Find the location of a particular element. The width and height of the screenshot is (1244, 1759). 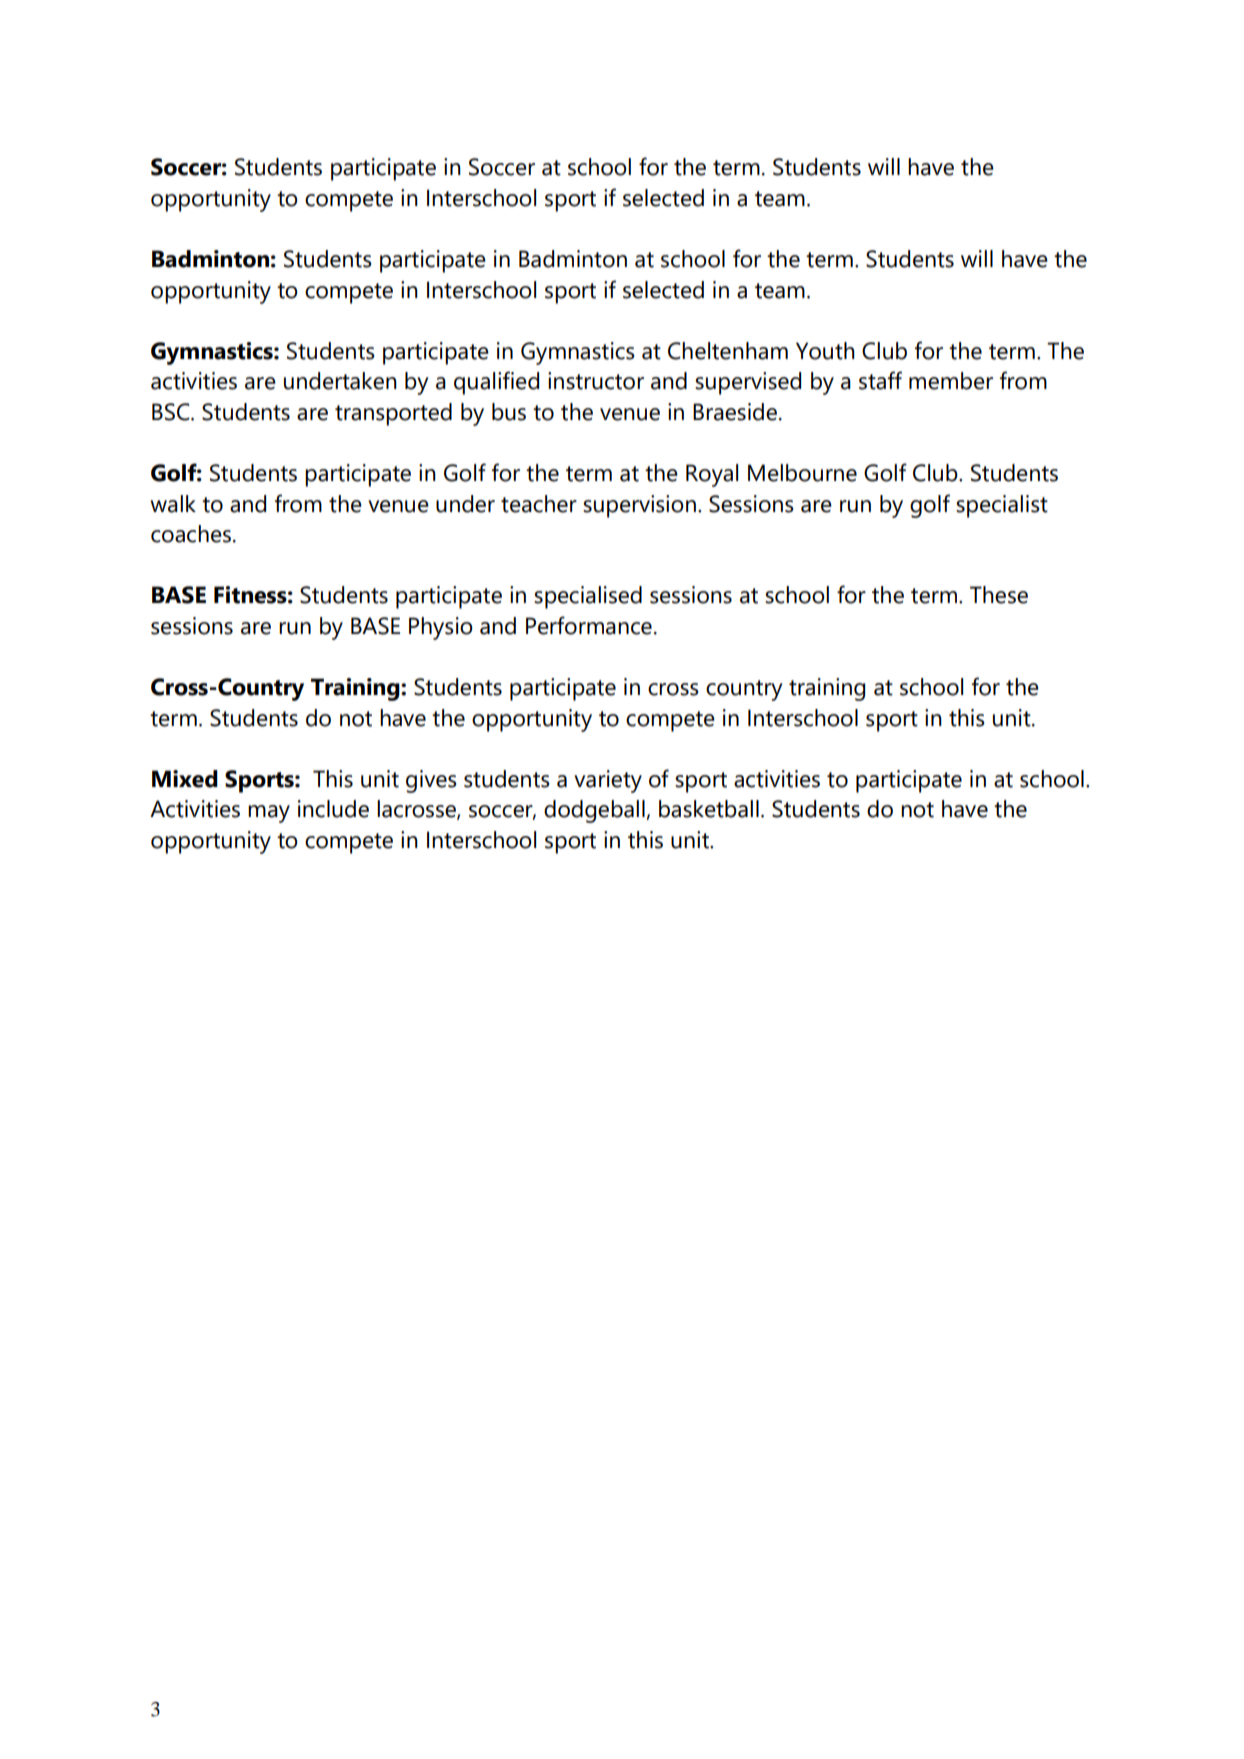

variety is located at coordinates (608, 781).
